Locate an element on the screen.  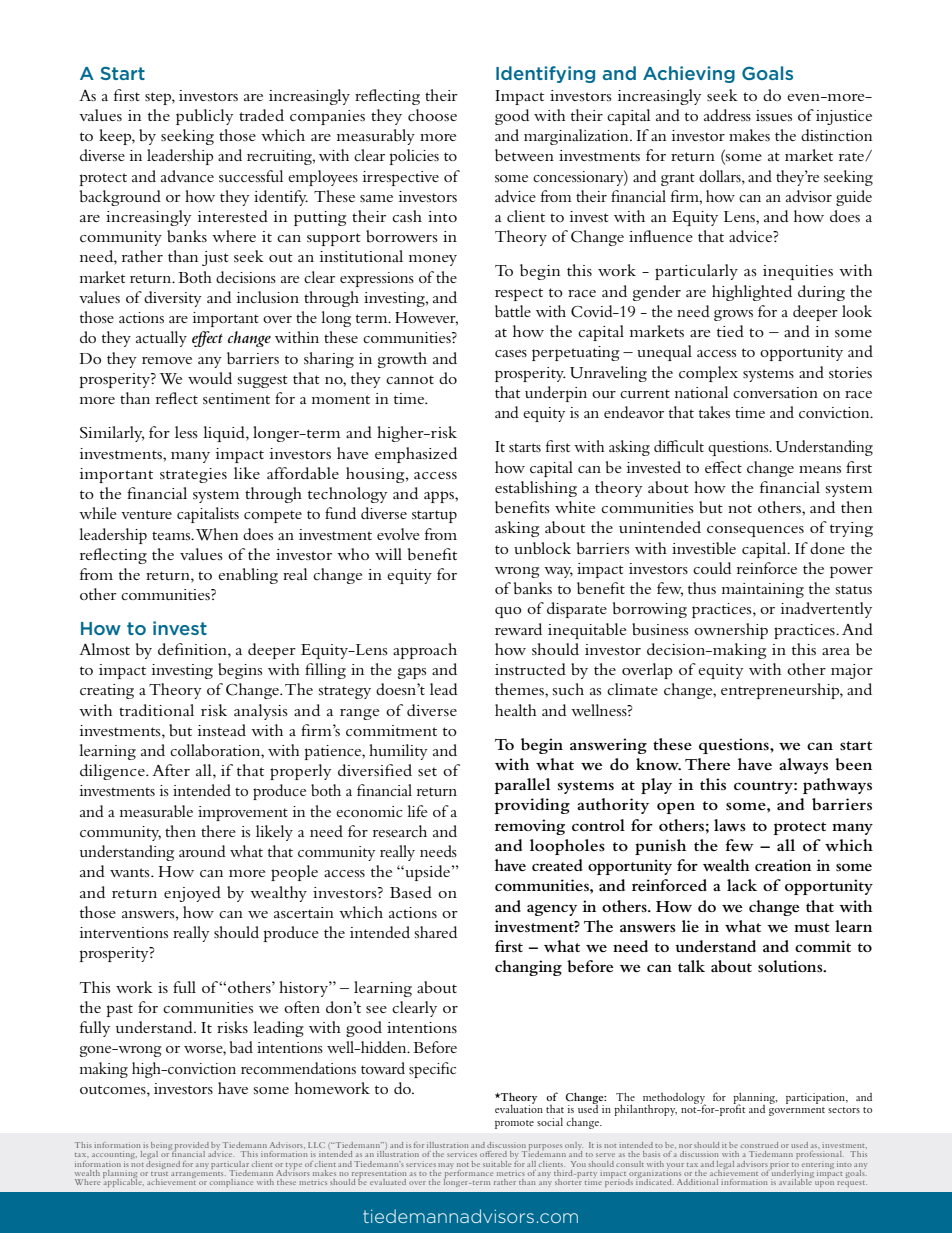
publicly is located at coordinates (204, 117).
